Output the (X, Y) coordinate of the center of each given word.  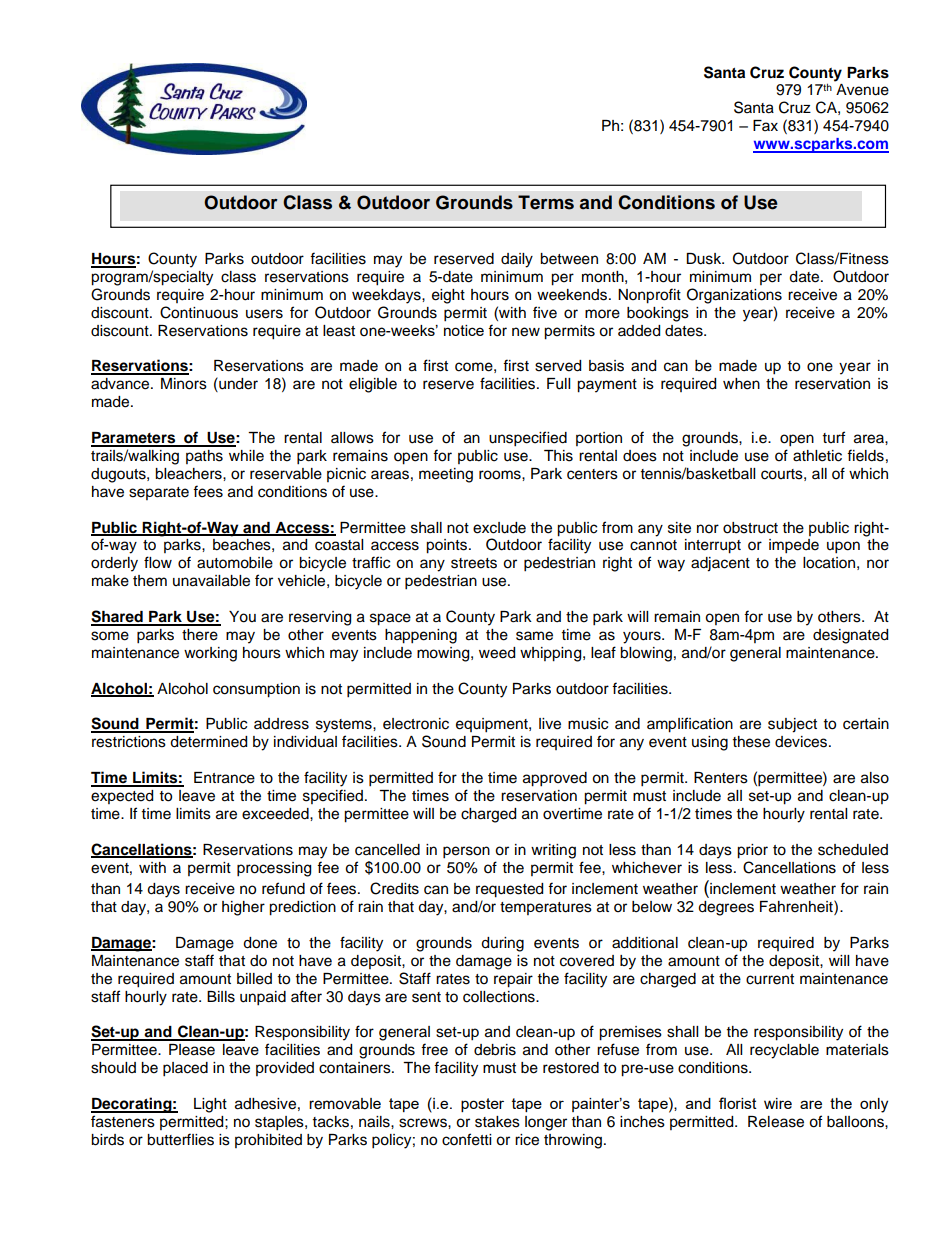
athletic (817, 456)
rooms (501, 475)
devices (802, 742)
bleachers (189, 474)
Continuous (199, 312)
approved (555, 779)
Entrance (224, 778)
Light (210, 1105)
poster (482, 1105)
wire (778, 1103)
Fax (765, 125)
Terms (546, 202)
